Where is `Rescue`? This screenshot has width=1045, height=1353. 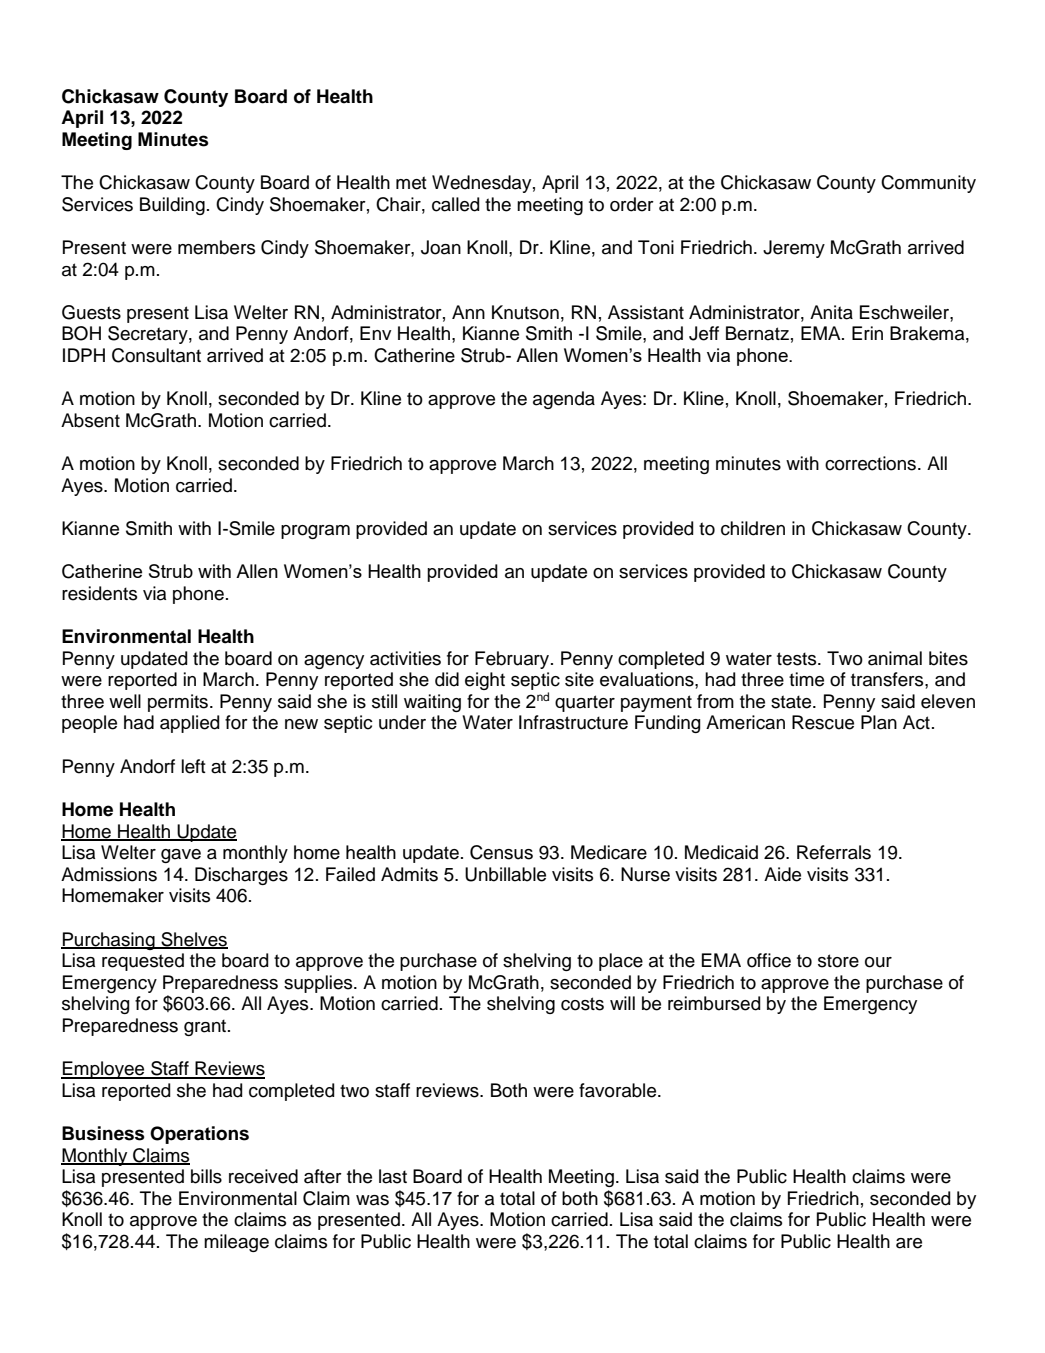 Rescue is located at coordinates (823, 722).
